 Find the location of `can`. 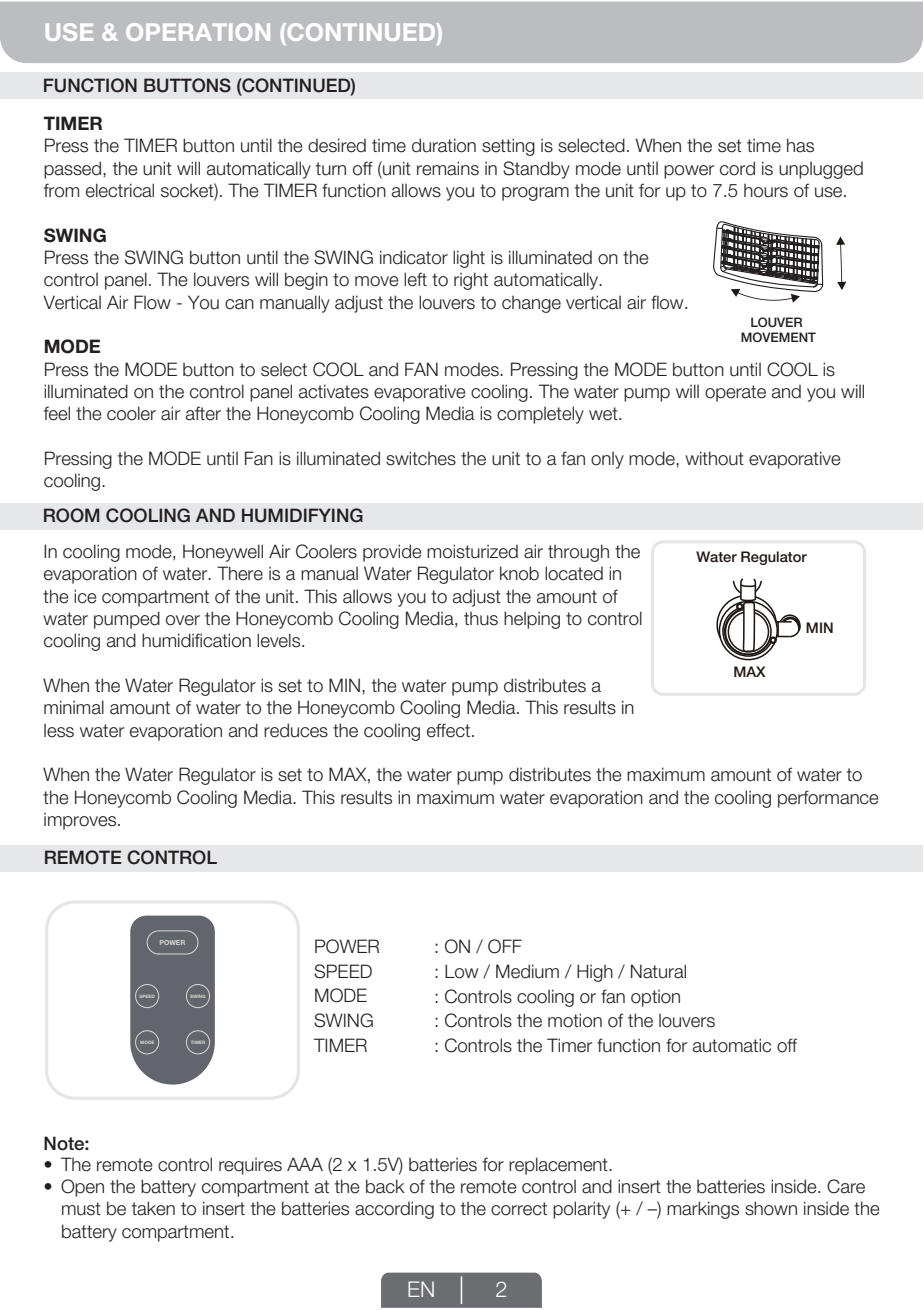

can is located at coordinates (239, 304).
